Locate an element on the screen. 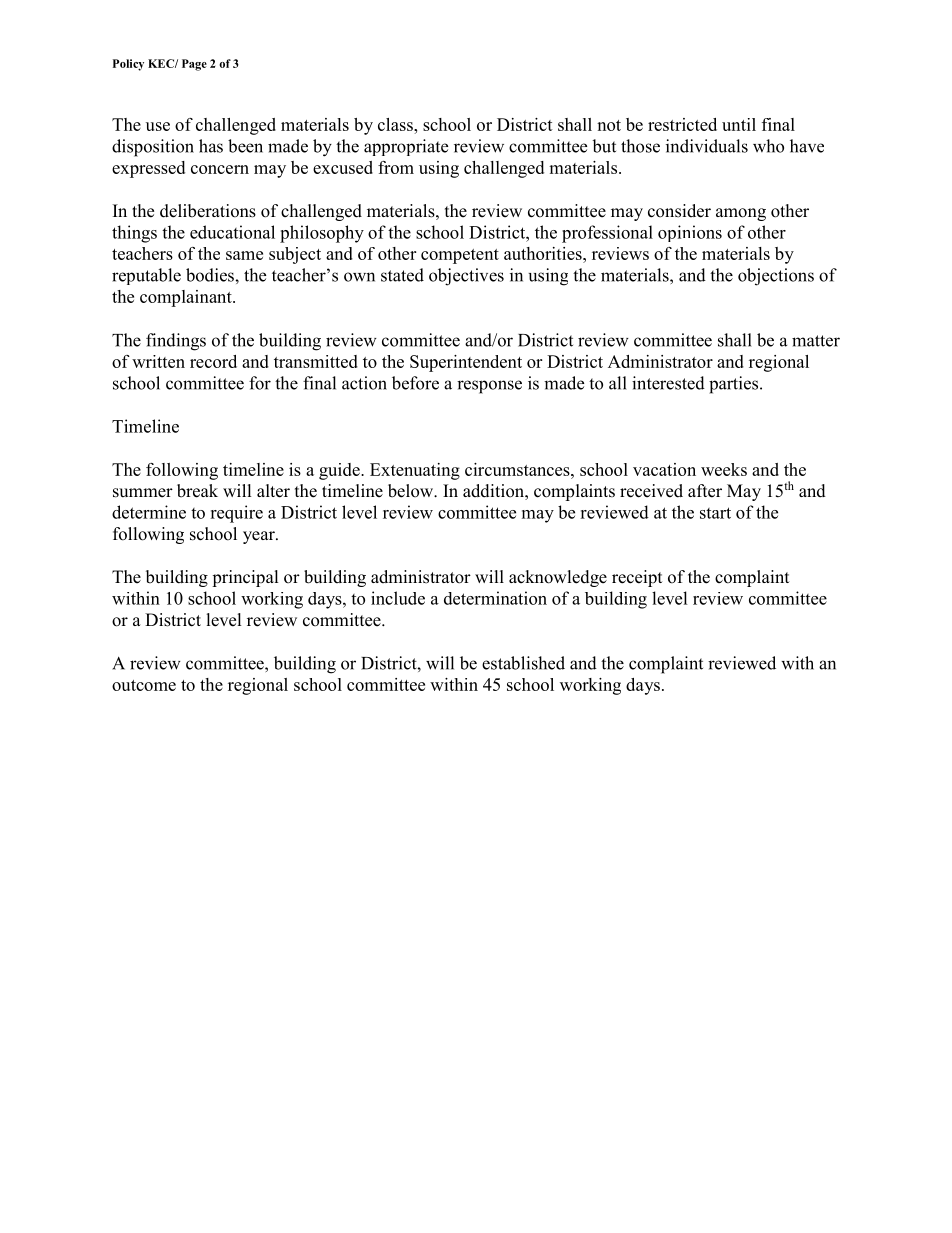  until is located at coordinates (739, 124).
